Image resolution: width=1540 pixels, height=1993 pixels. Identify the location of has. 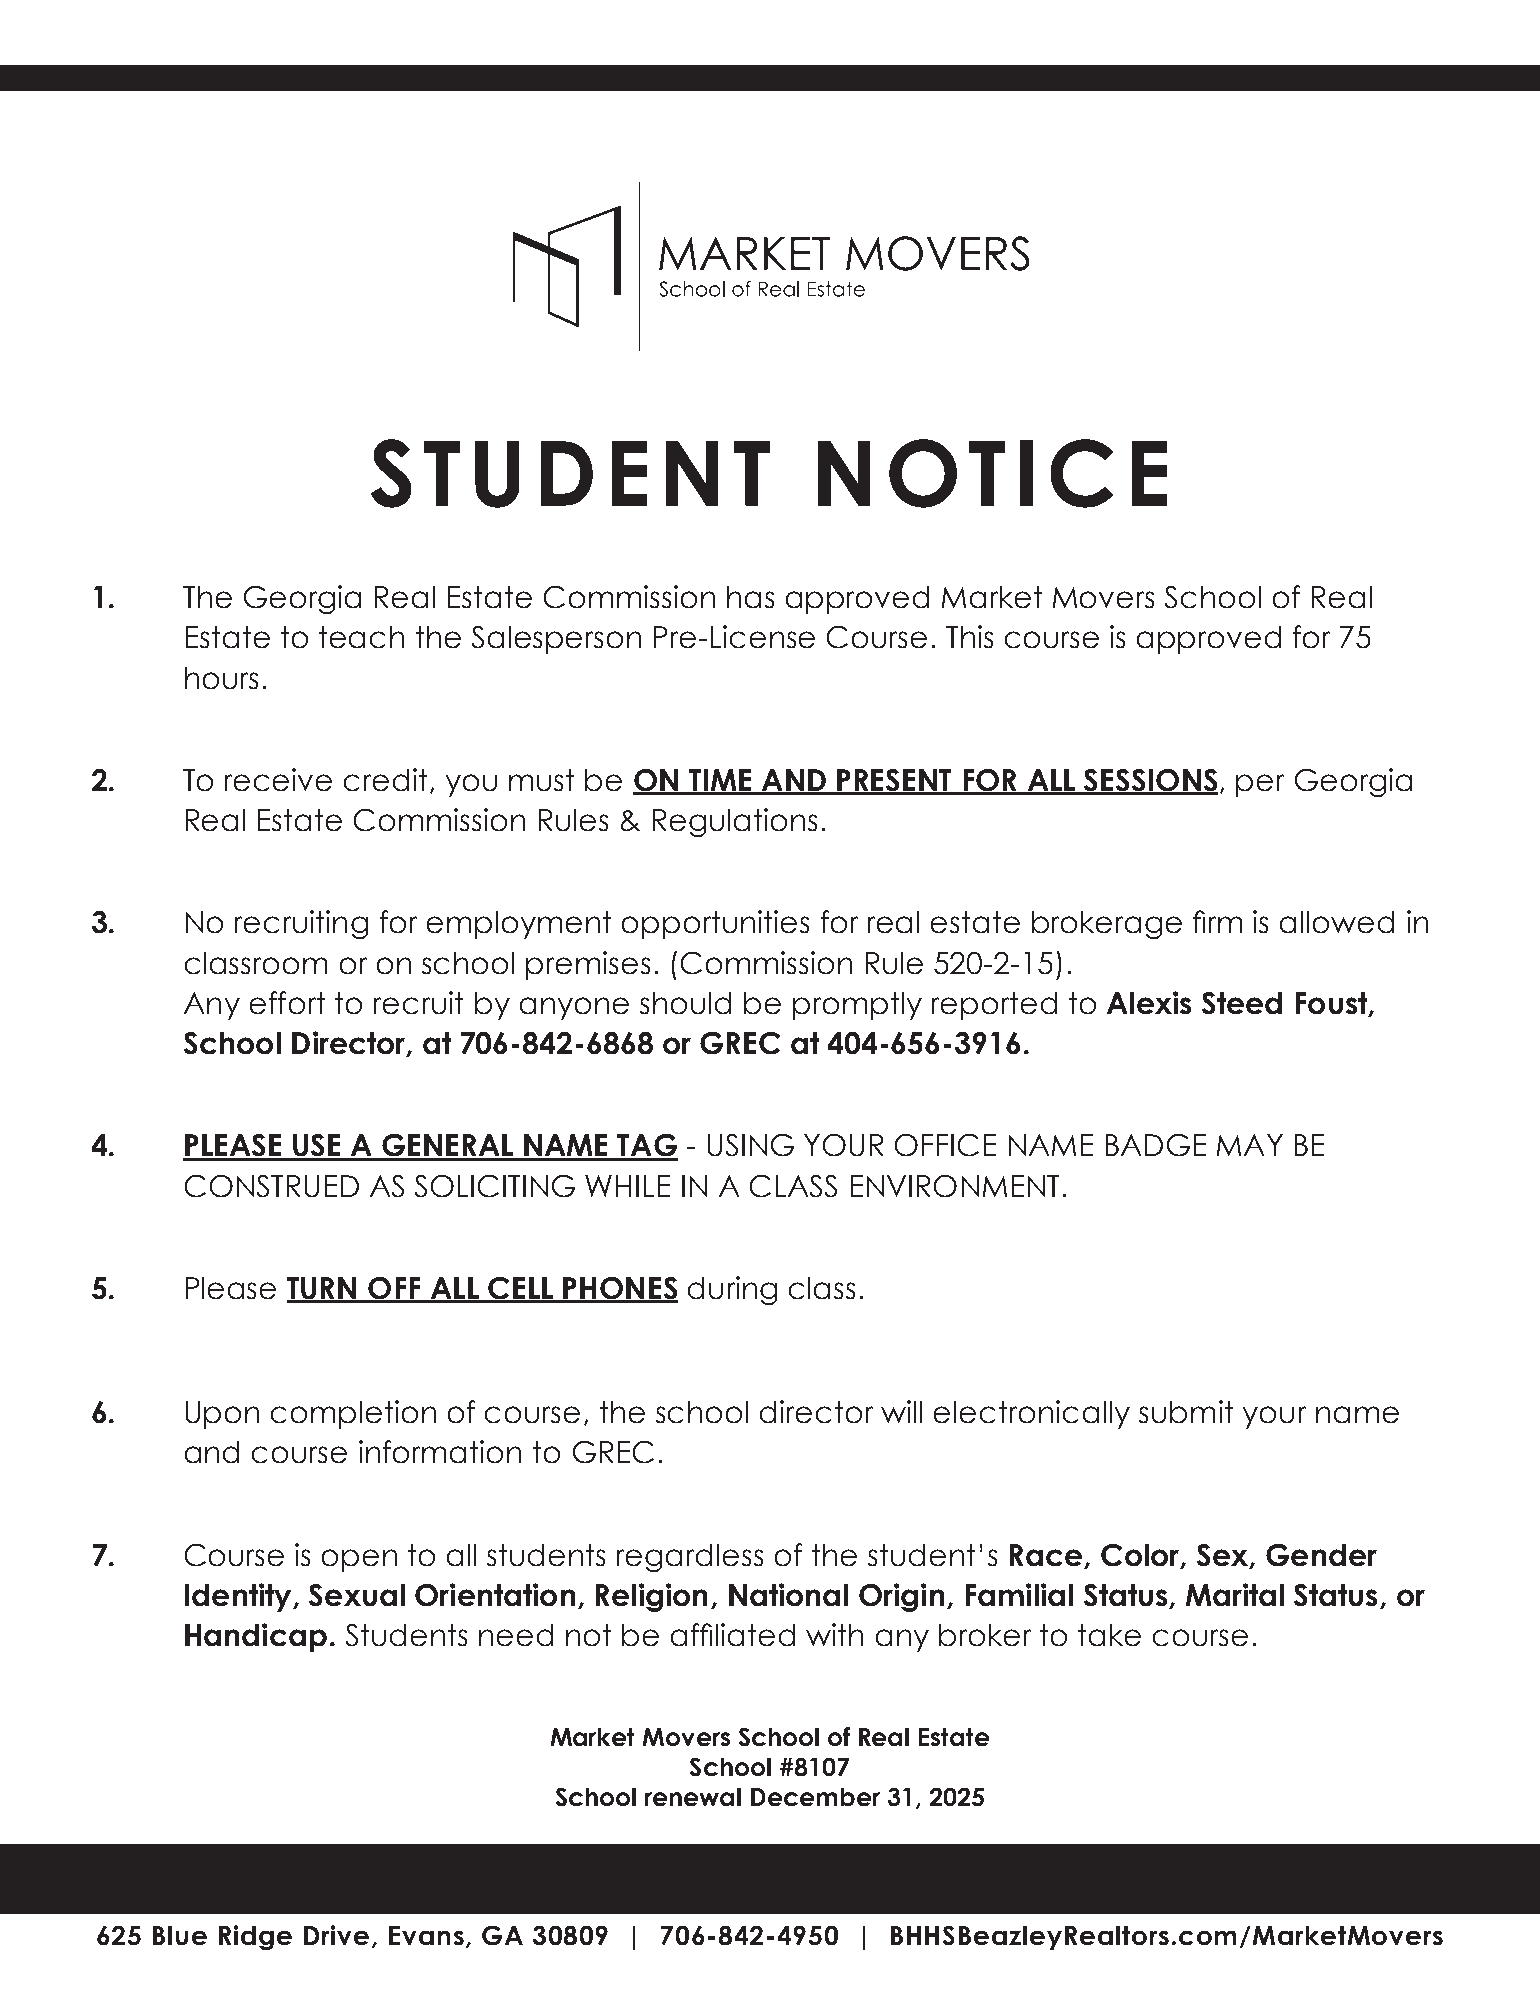
(750, 597).
